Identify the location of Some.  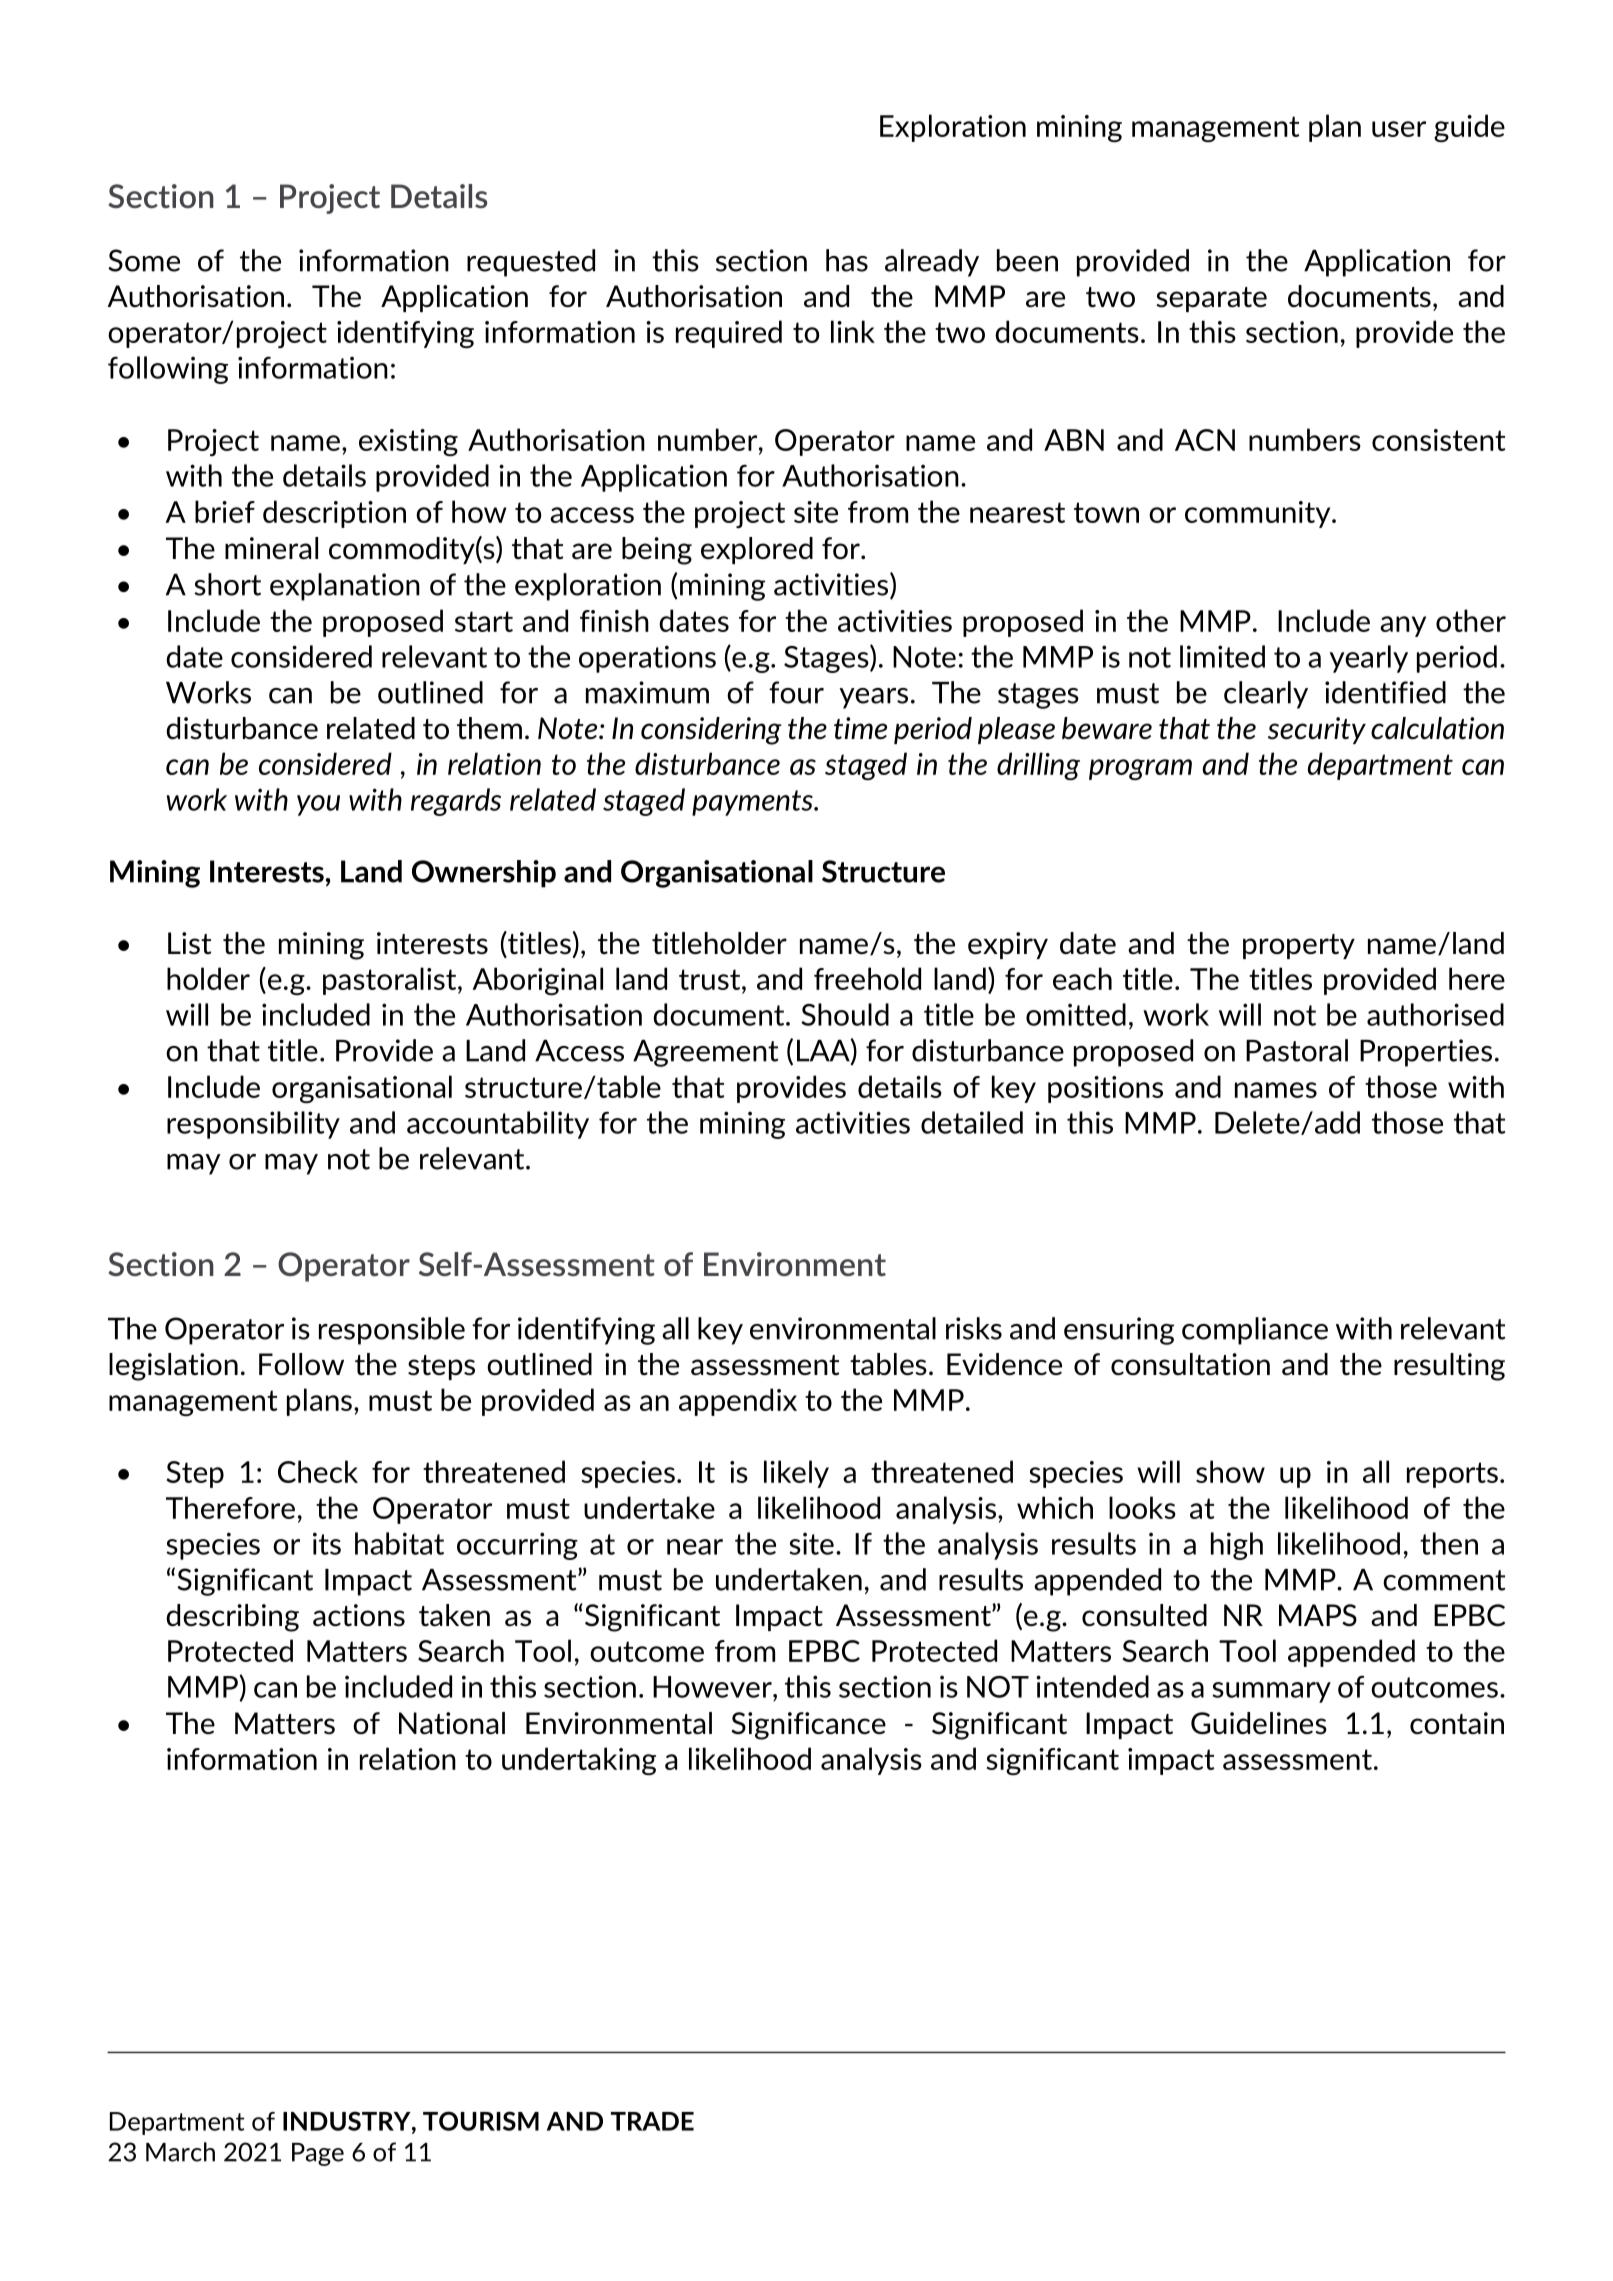
(144, 260).
